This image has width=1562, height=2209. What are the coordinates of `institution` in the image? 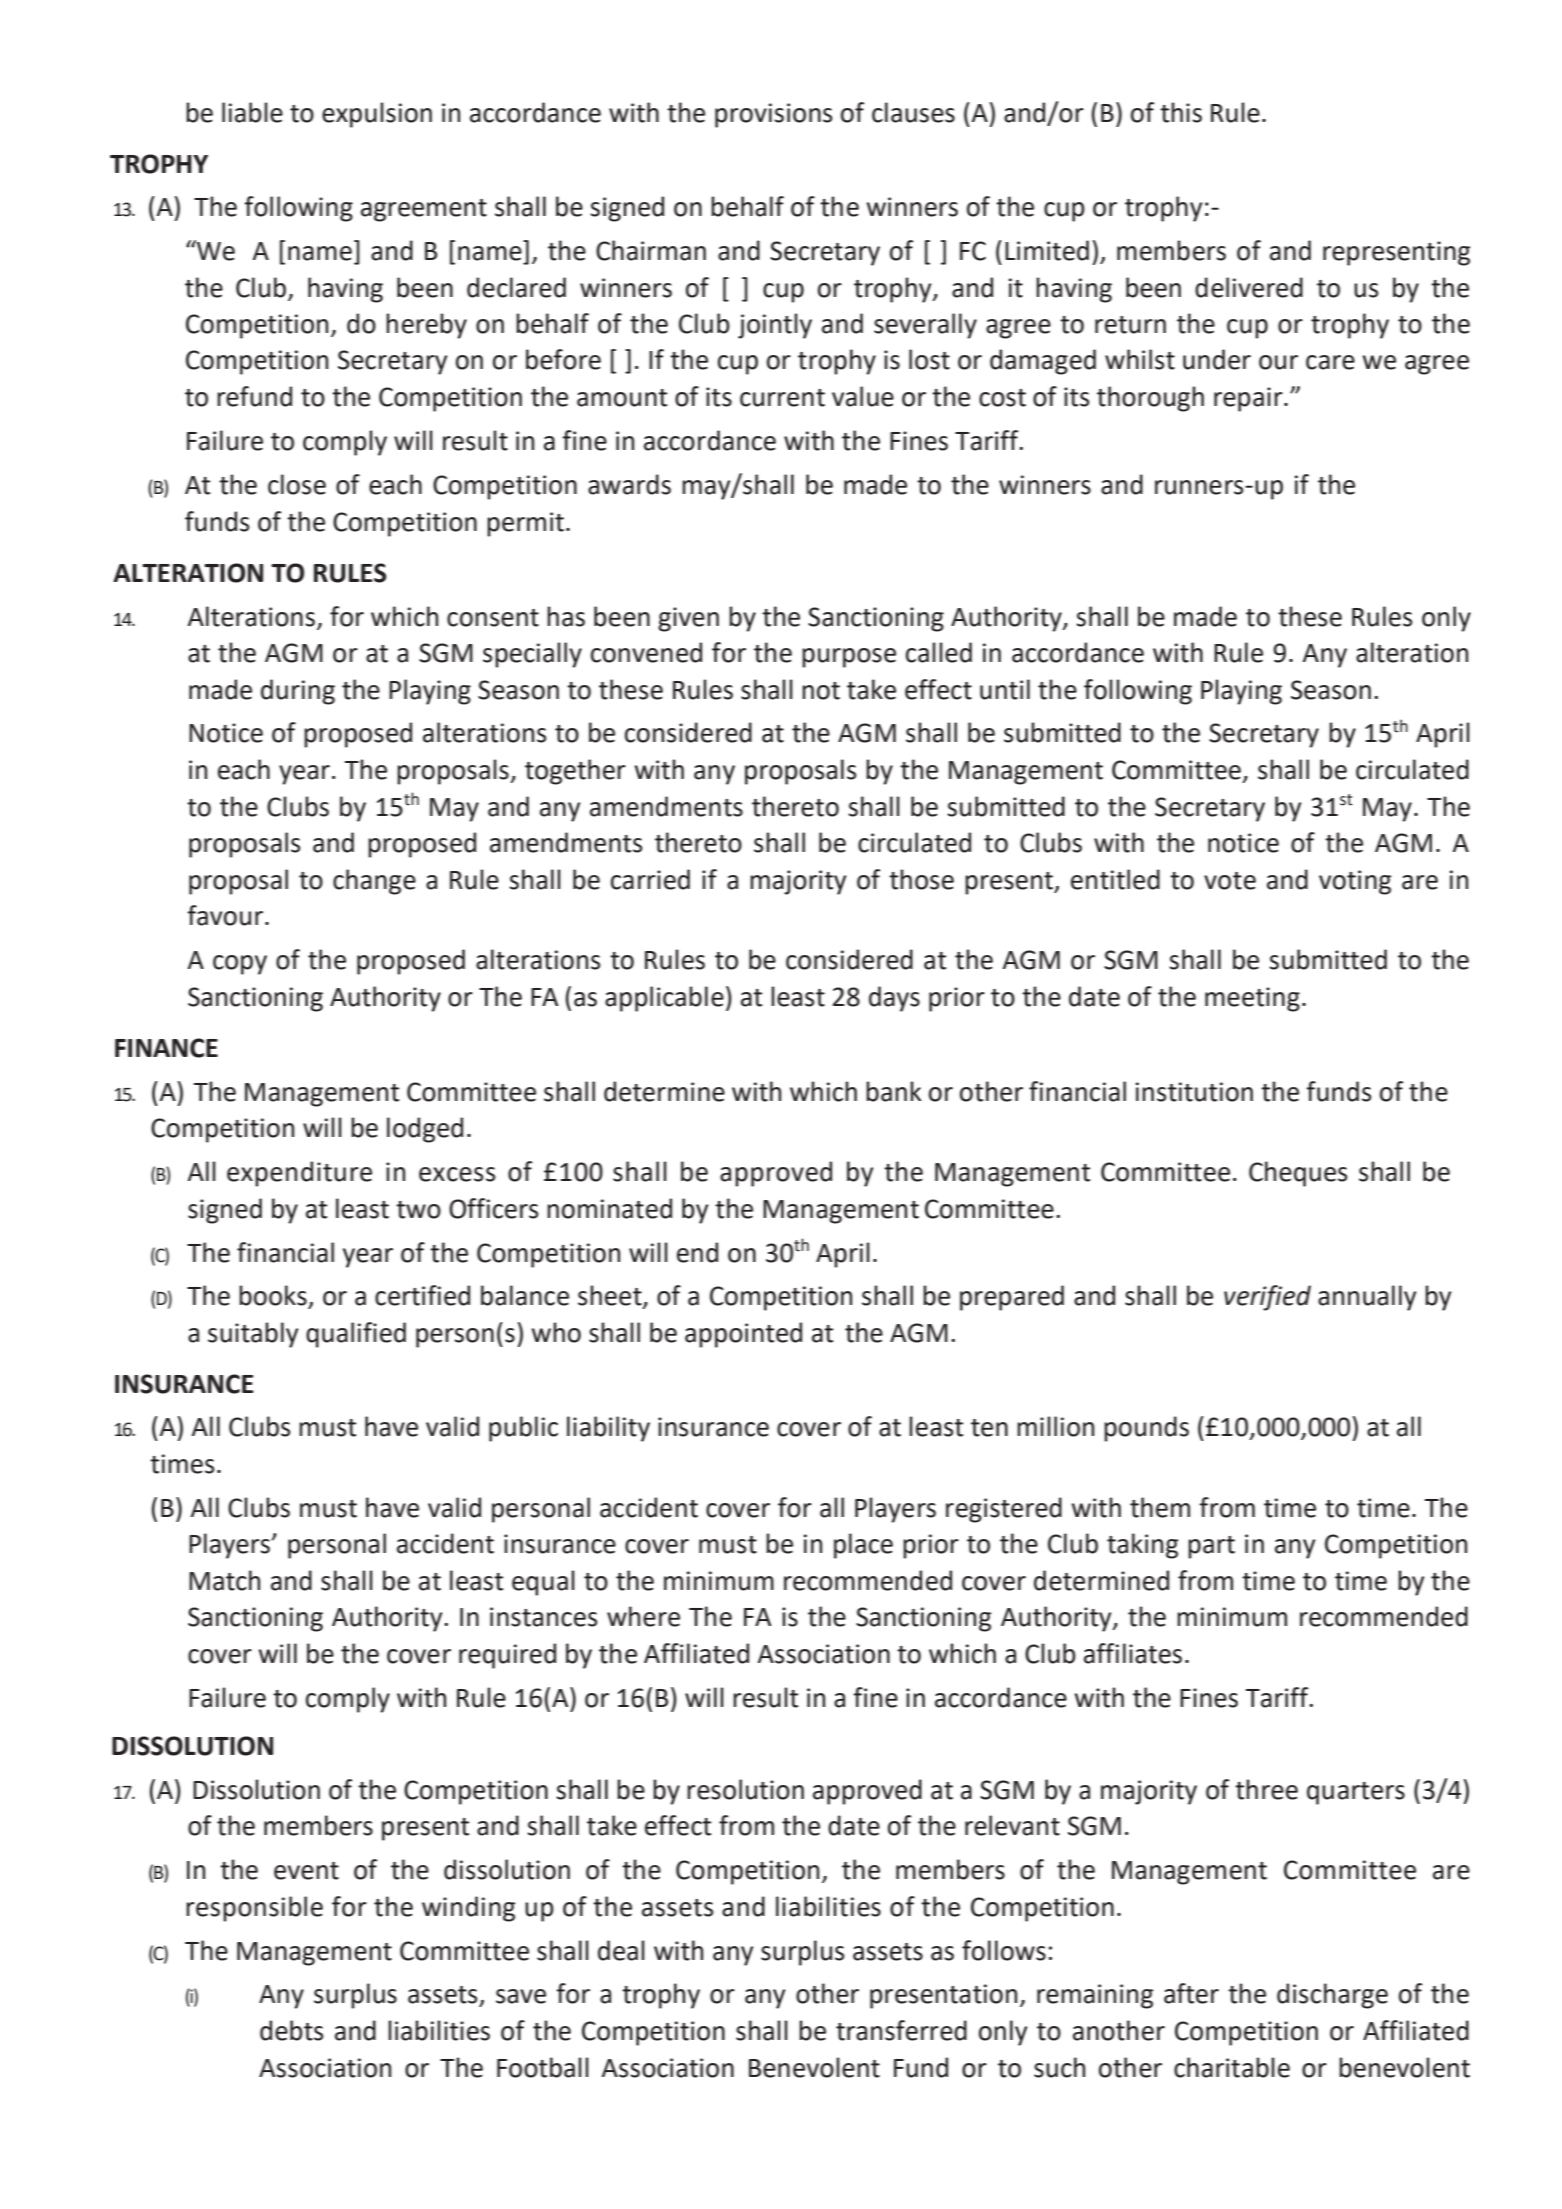 It's located at (1194, 1092).
